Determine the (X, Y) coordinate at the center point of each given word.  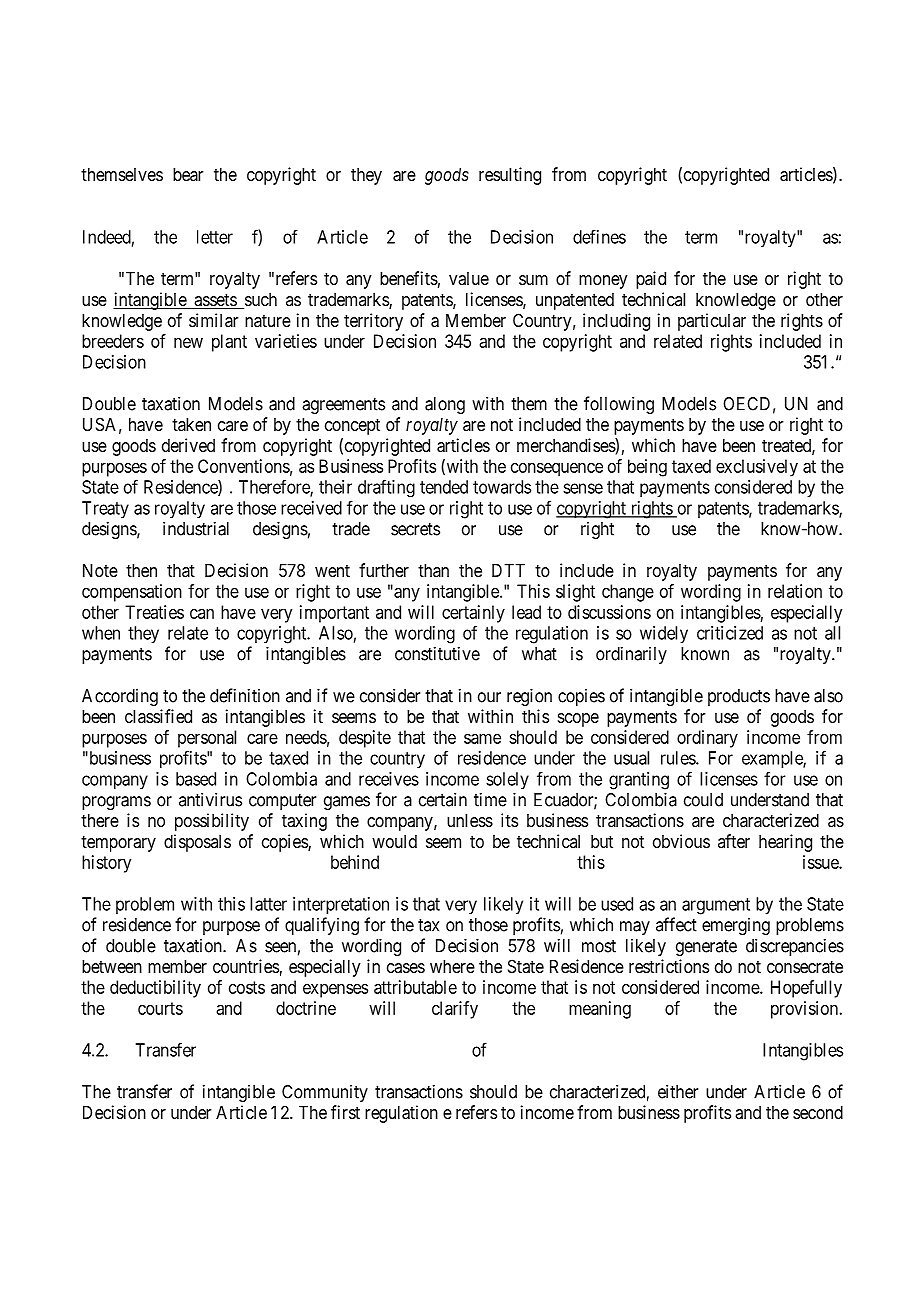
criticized (730, 633)
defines (599, 236)
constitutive (437, 653)
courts (160, 1008)
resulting (510, 176)
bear (188, 174)
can (202, 613)
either (678, 1091)
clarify (455, 1010)
